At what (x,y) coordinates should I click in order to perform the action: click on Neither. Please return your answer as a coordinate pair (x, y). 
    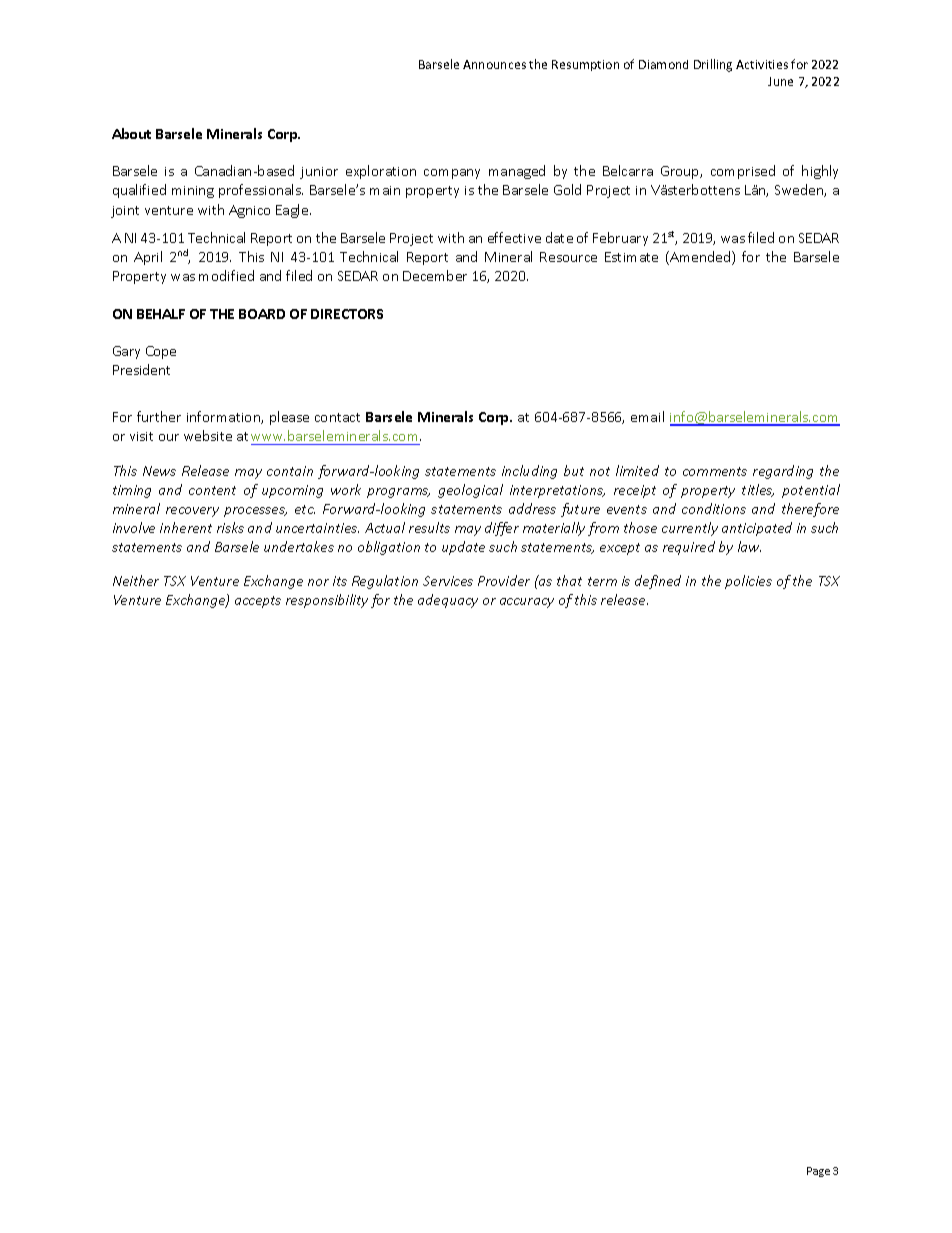
    Looking at the image, I should click on (136, 580).
